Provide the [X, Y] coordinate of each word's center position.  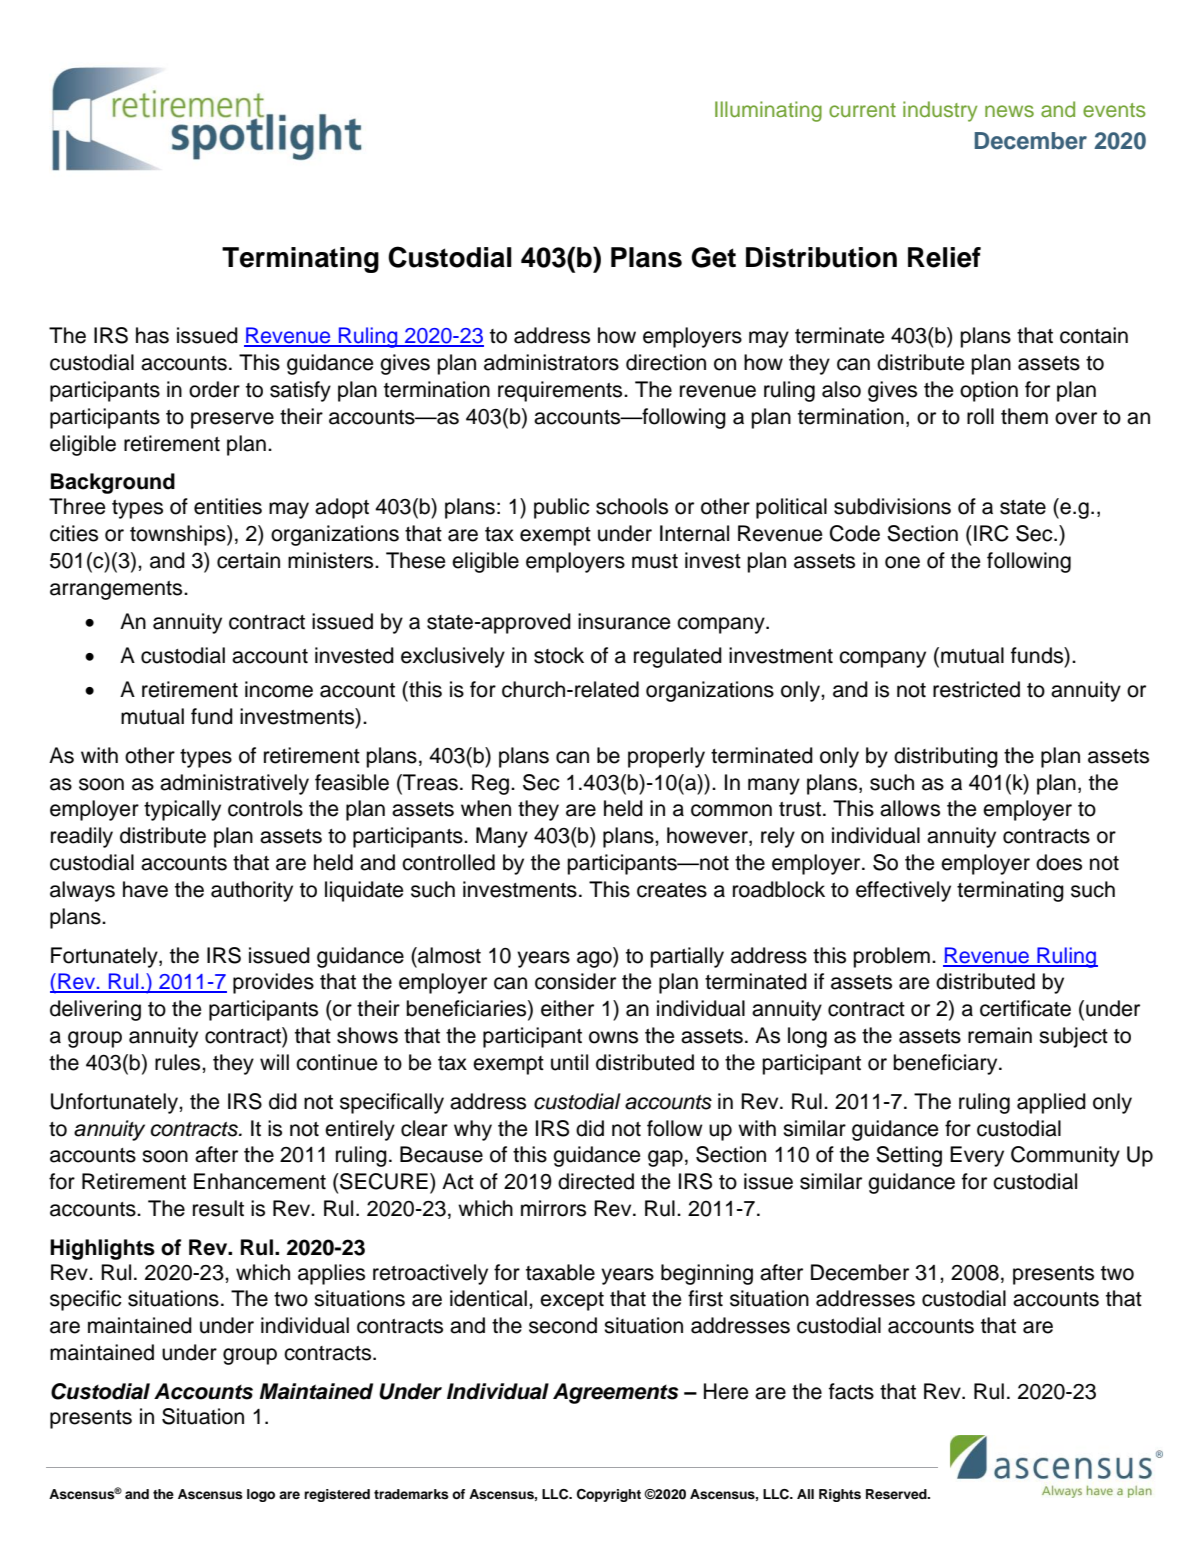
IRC [991, 533]
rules [179, 1062]
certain [248, 560]
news [1009, 111]
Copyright [609, 1495]
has [152, 335]
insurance [624, 621]
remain [1000, 1035]
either [567, 1008]
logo [261, 1495]
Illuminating [768, 111]
